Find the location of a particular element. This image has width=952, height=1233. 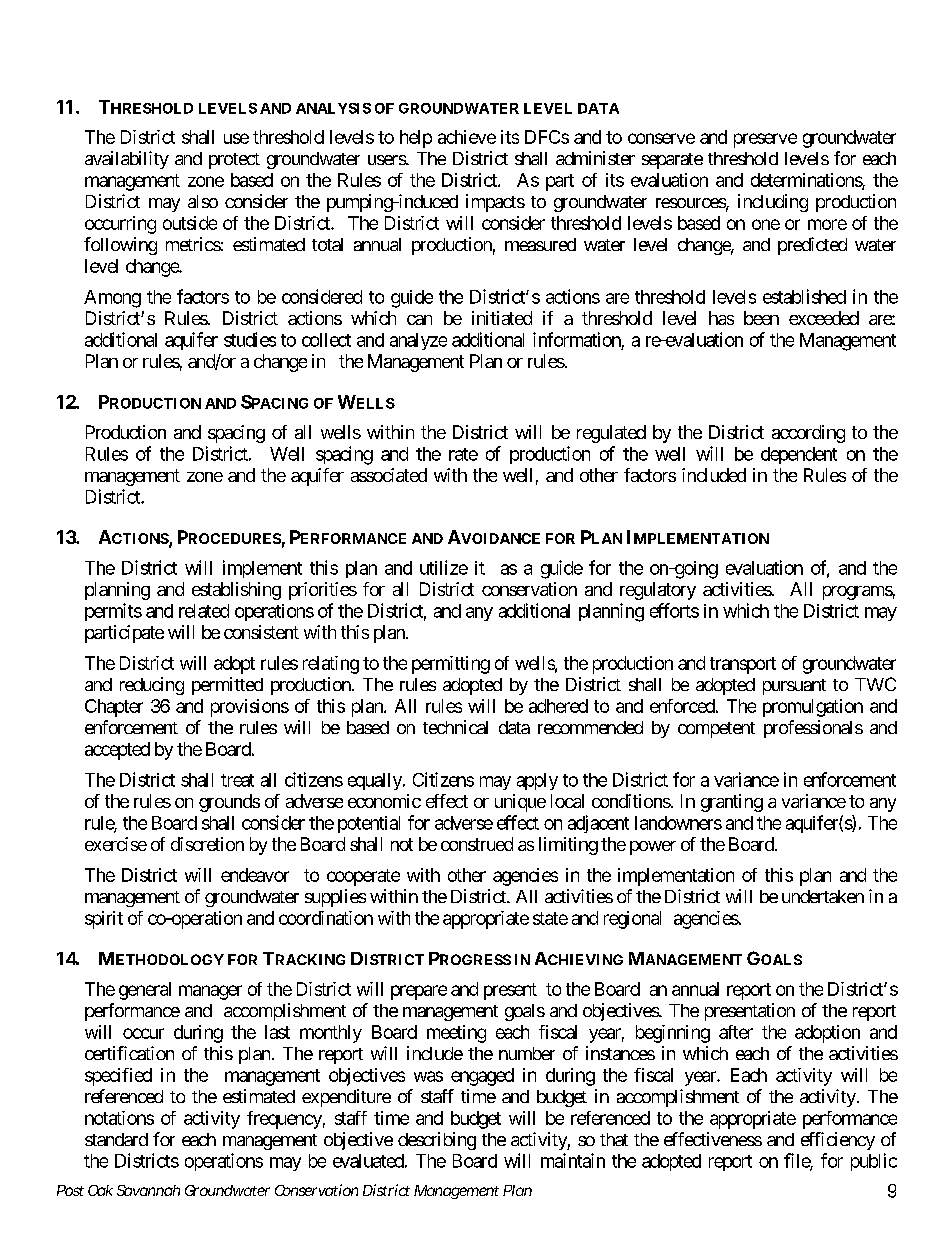

construed is located at coordinates (477, 844).
